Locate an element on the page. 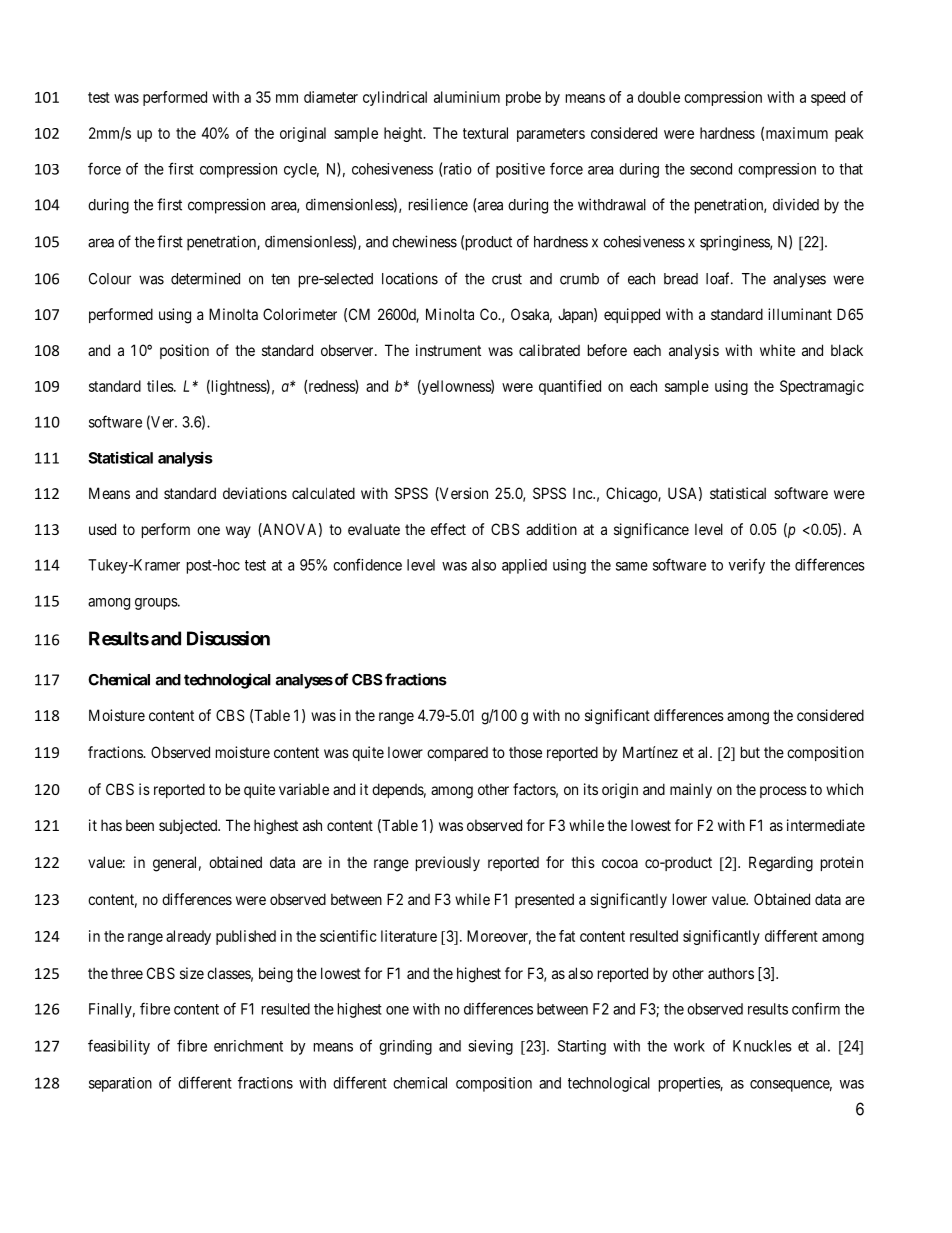 This document has height=1233, width=952. enrichment is located at coordinates (248, 1046).
